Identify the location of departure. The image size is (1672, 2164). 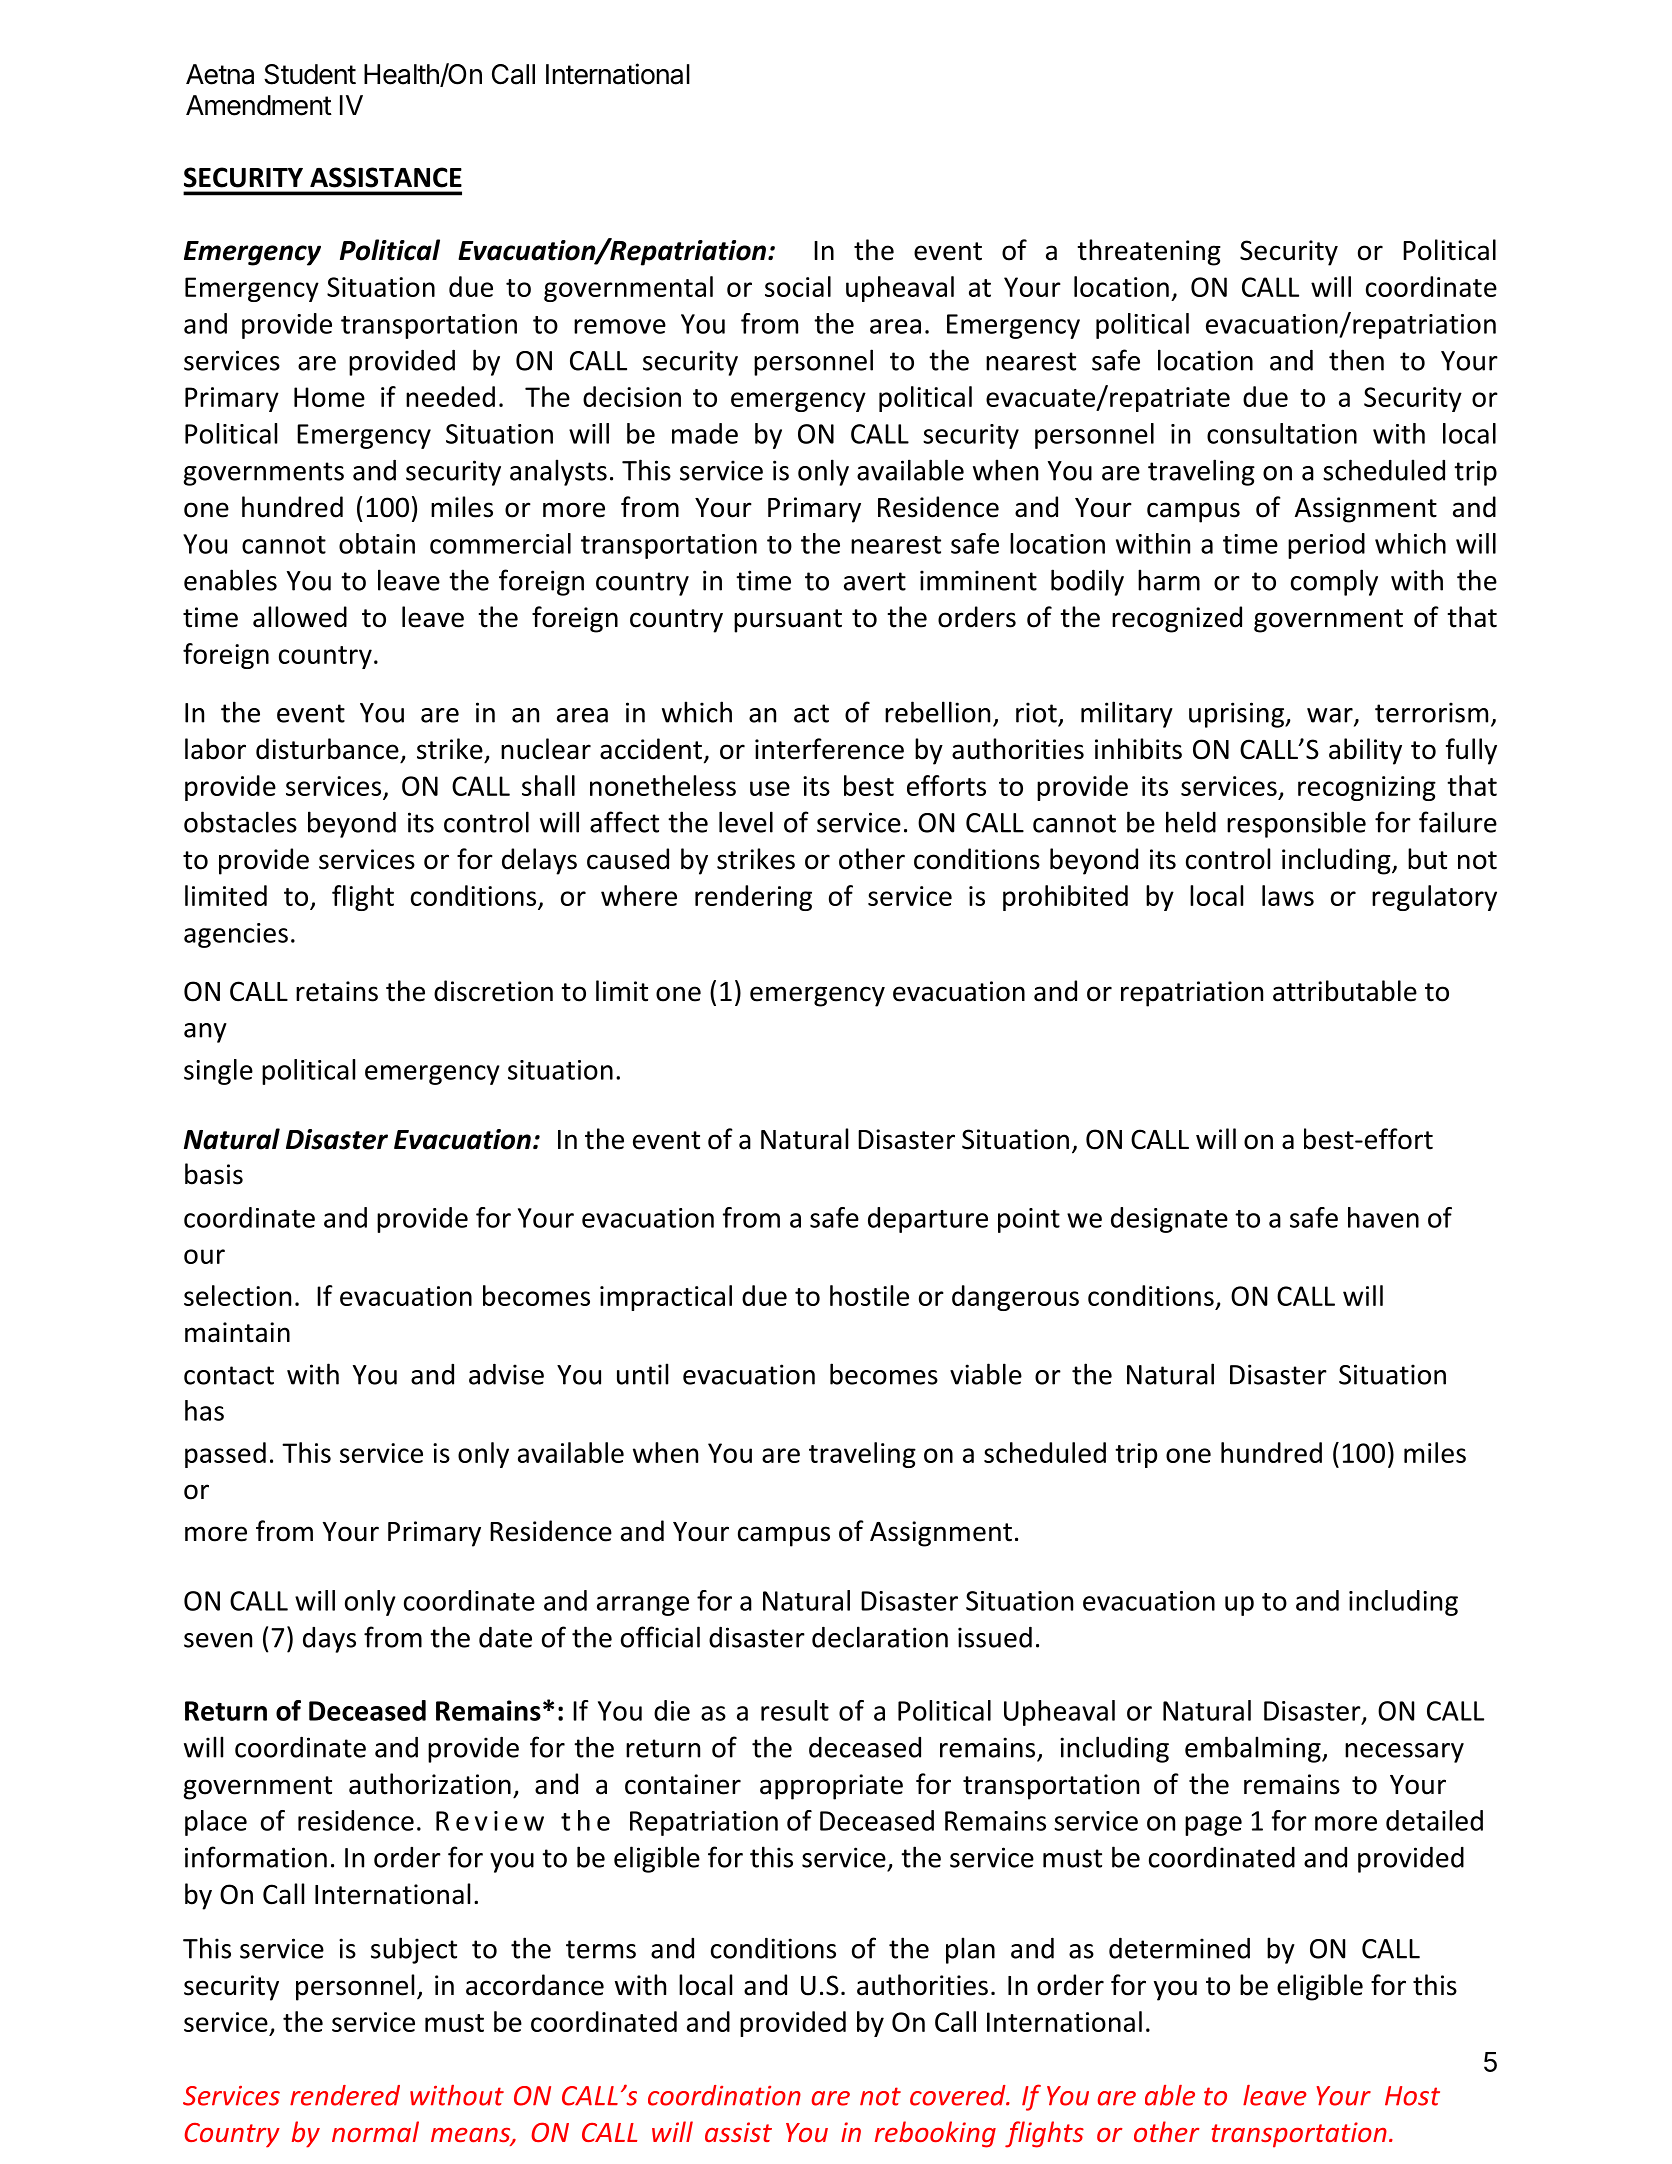
(928, 1220).
